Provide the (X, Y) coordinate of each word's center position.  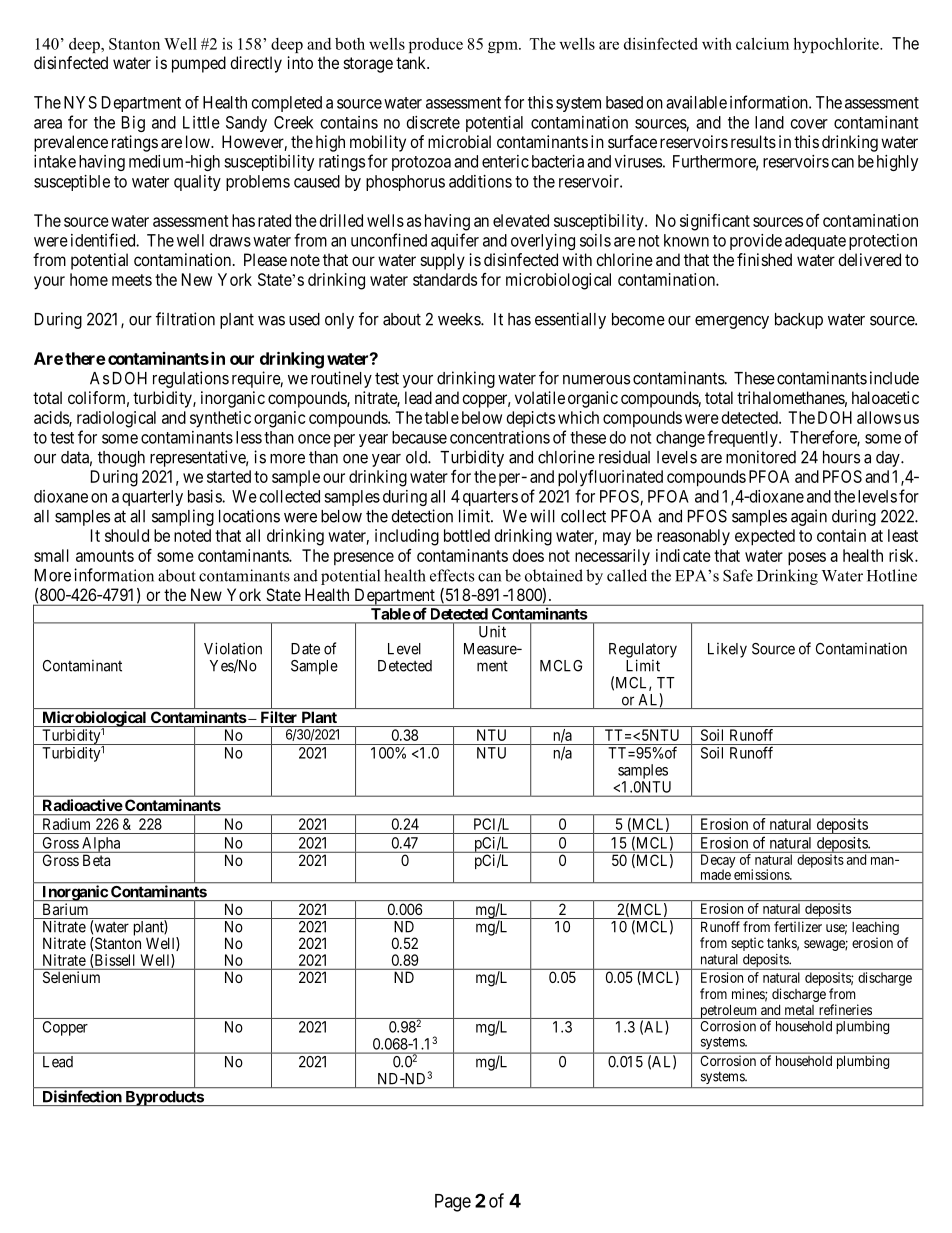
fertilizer (798, 926)
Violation (233, 648)
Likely (727, 650)
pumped (199, 64)
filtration (185, 319)
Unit (492, 632)
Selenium (71, 977)
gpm (504, 47)
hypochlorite (837, 45)
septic (747, 944)
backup (799, 321)
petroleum (729, 1011)
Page (453, 1203)
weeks (460, 319)
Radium (66, 824)
